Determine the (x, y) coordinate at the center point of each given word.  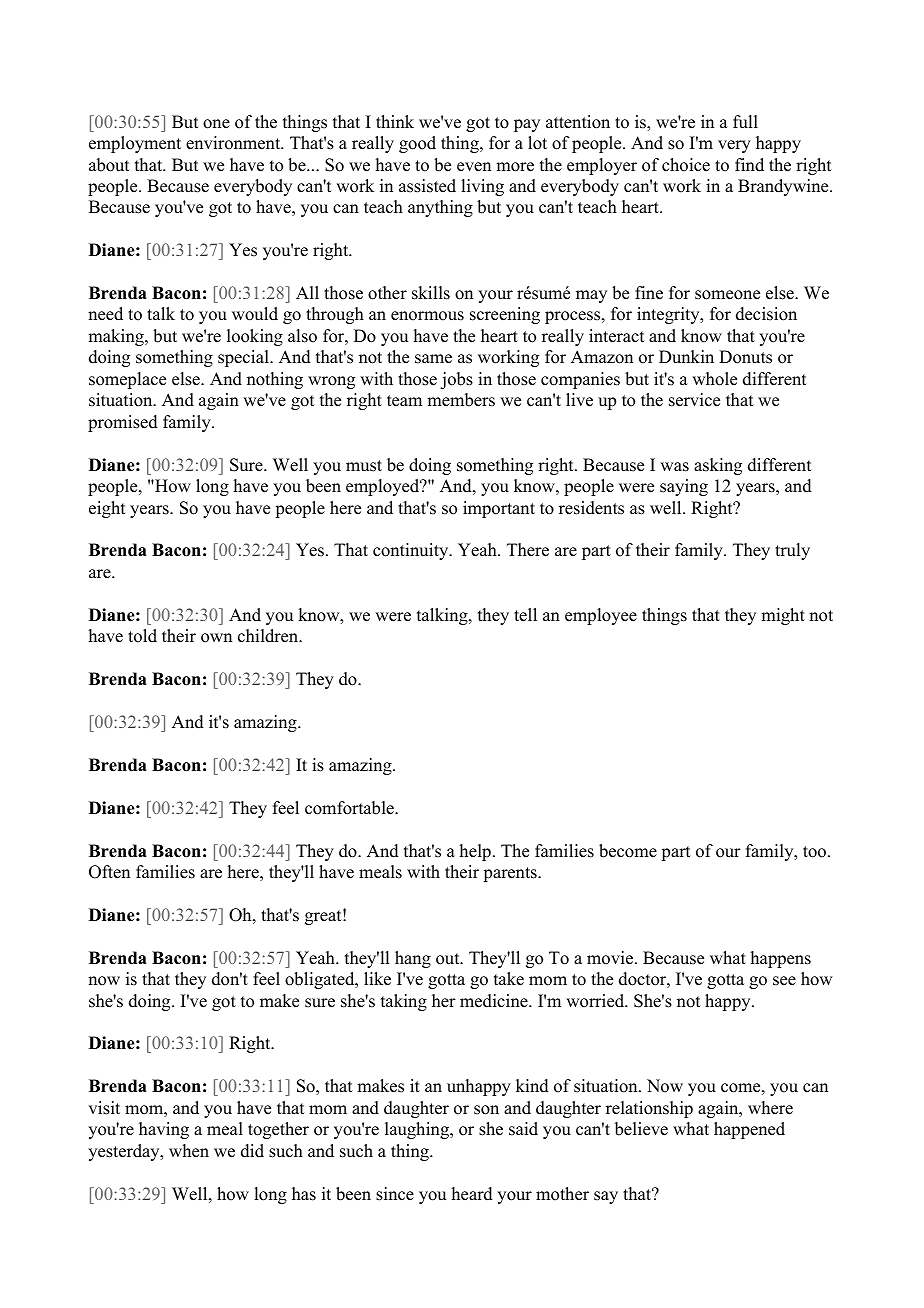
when (189, 1151)
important (499, 509)
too (816, 852)
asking (718, 466)
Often (109, 872)
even (474, 167)
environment (234, 143)
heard (472, 1194)
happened (749, 1130)
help (475, 852)
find (749, 165)
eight (107, 509)
